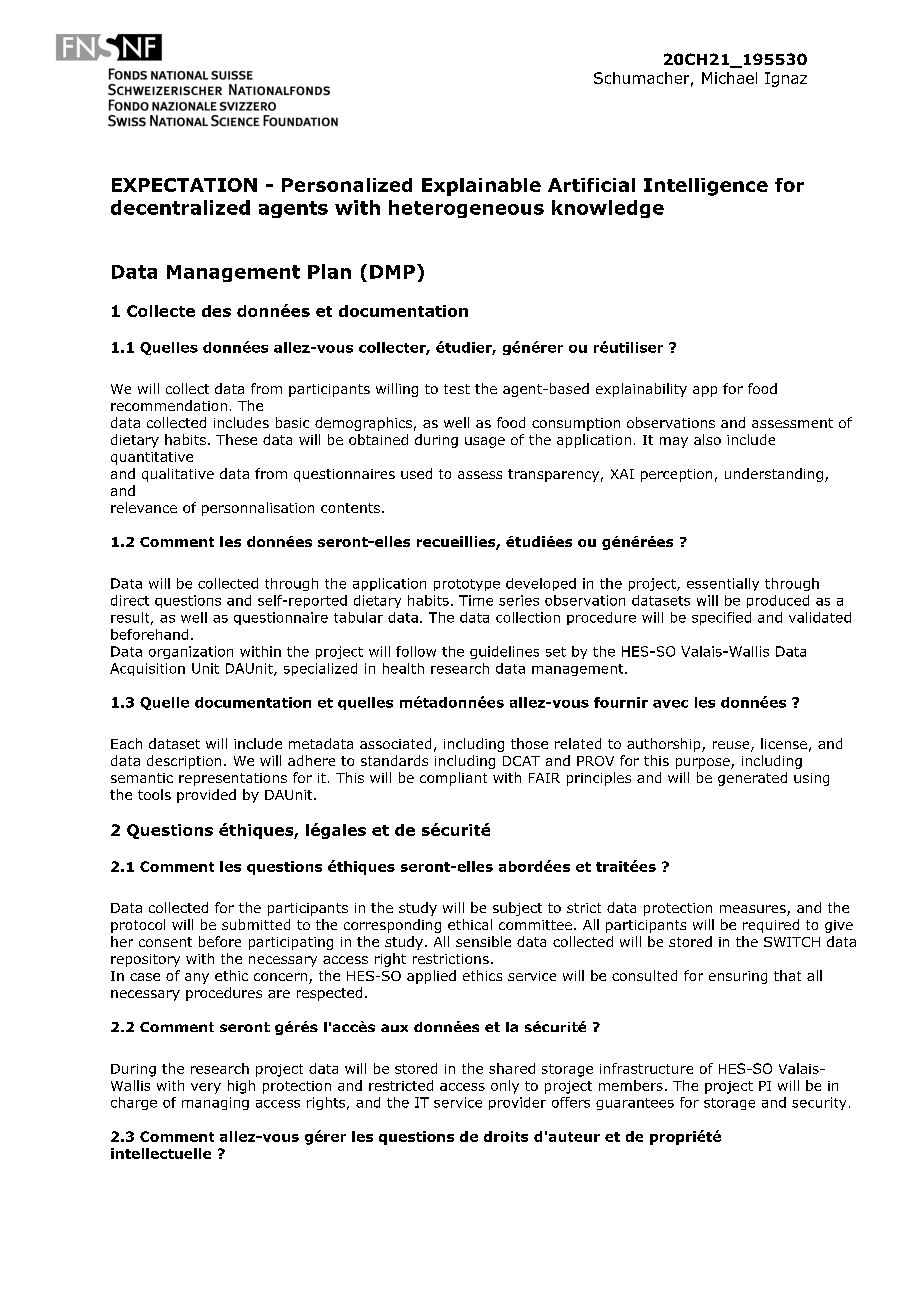 The image size is (924, 1308). Describe the element at coordinates (130, 600) in the document. I see `direct` at that location.
